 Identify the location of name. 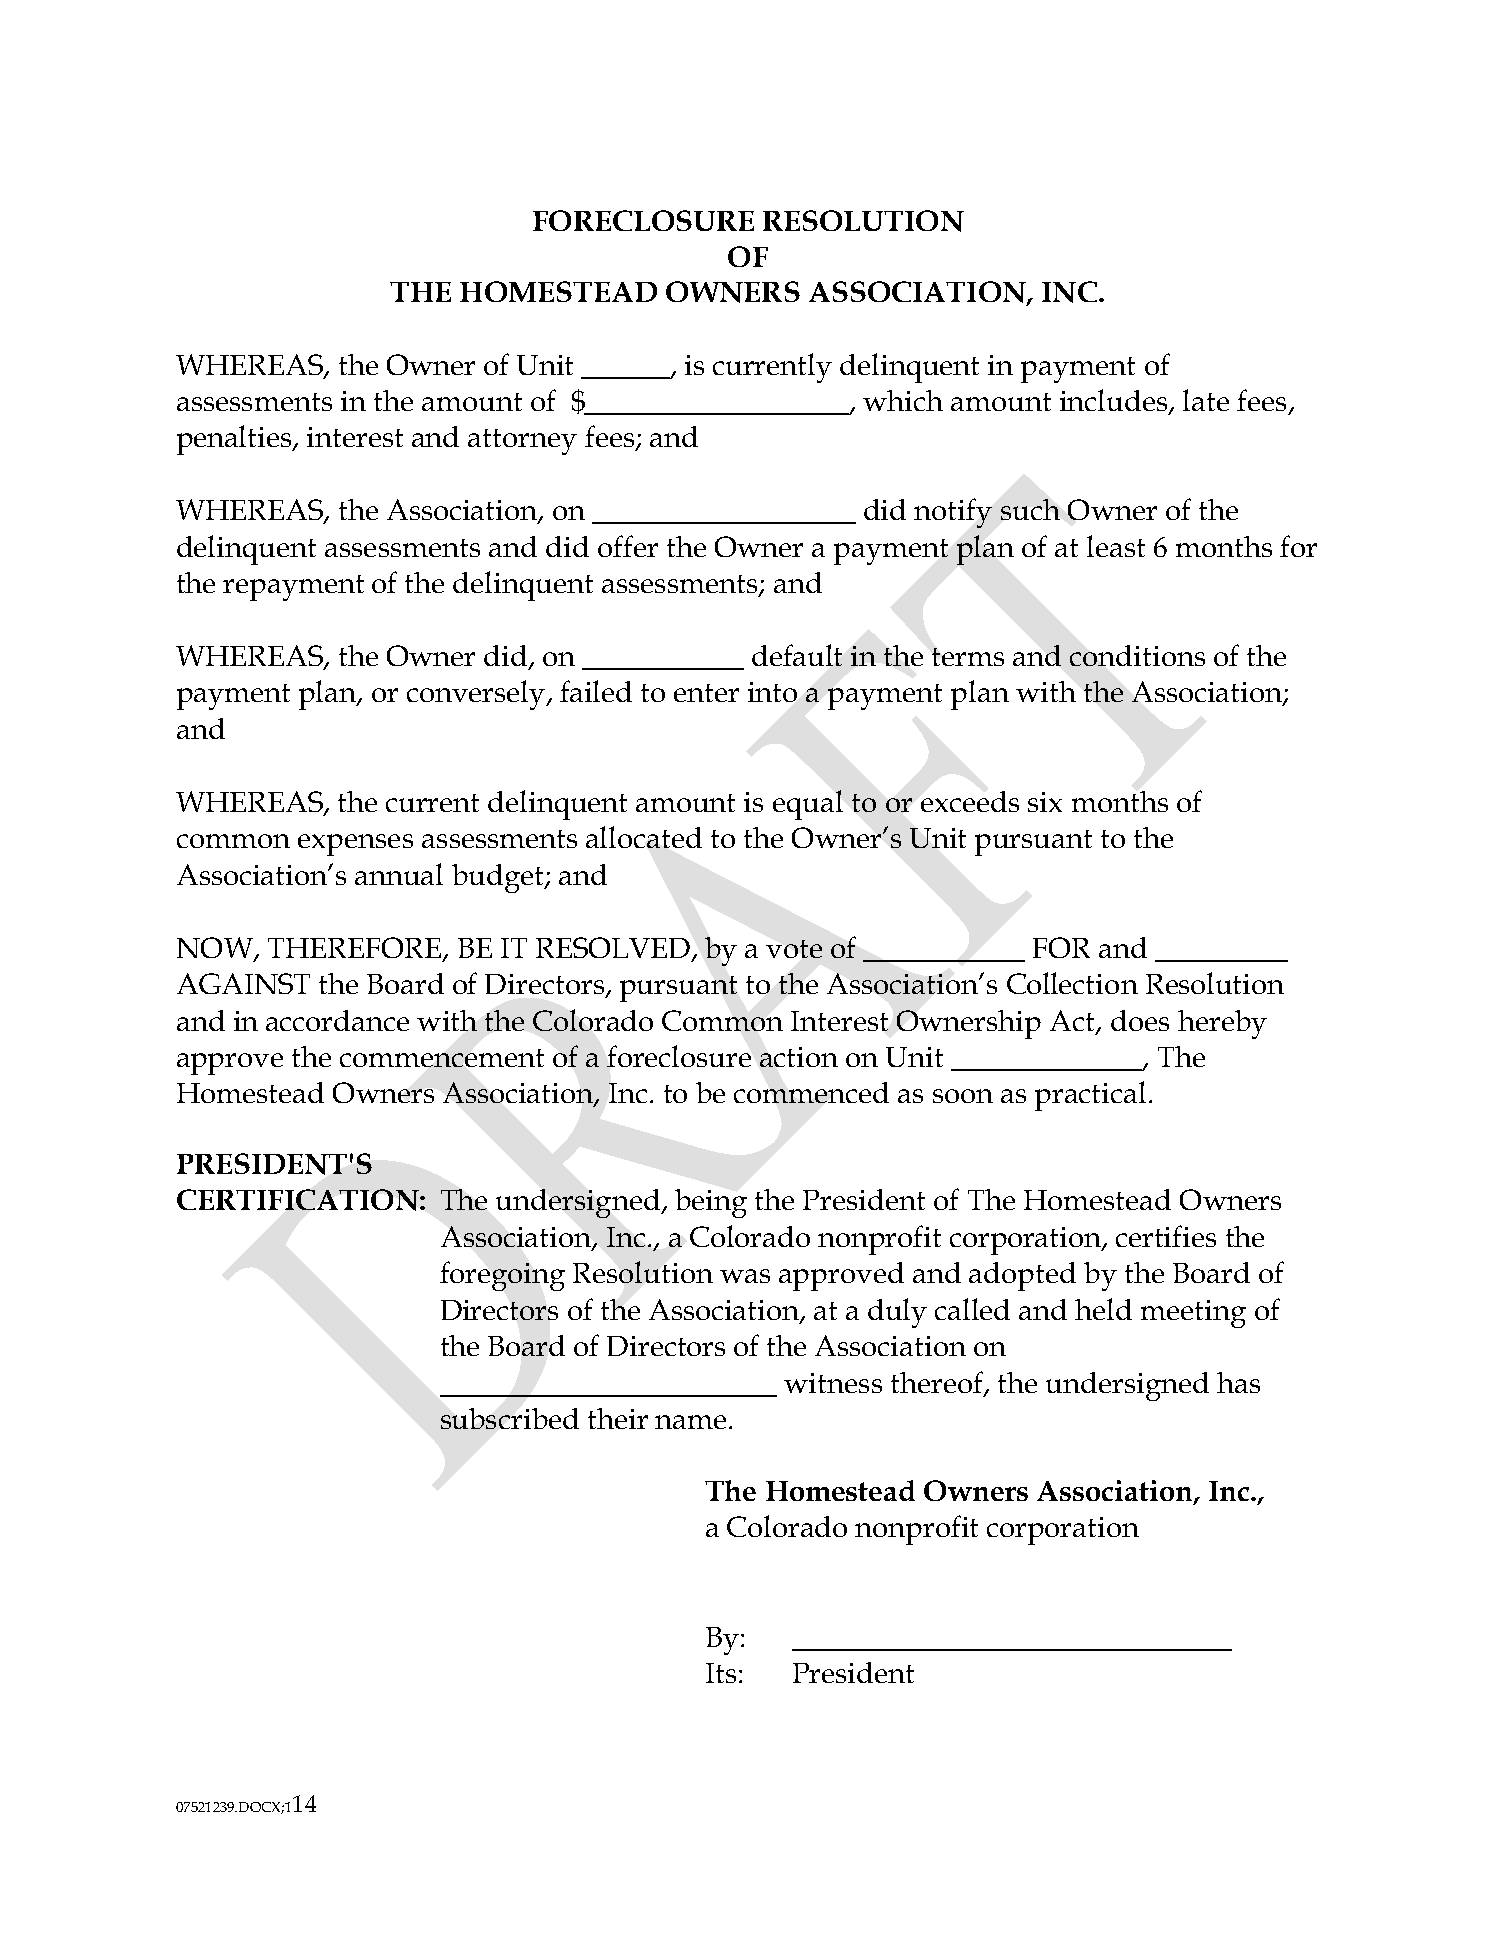
(690, 1422).
